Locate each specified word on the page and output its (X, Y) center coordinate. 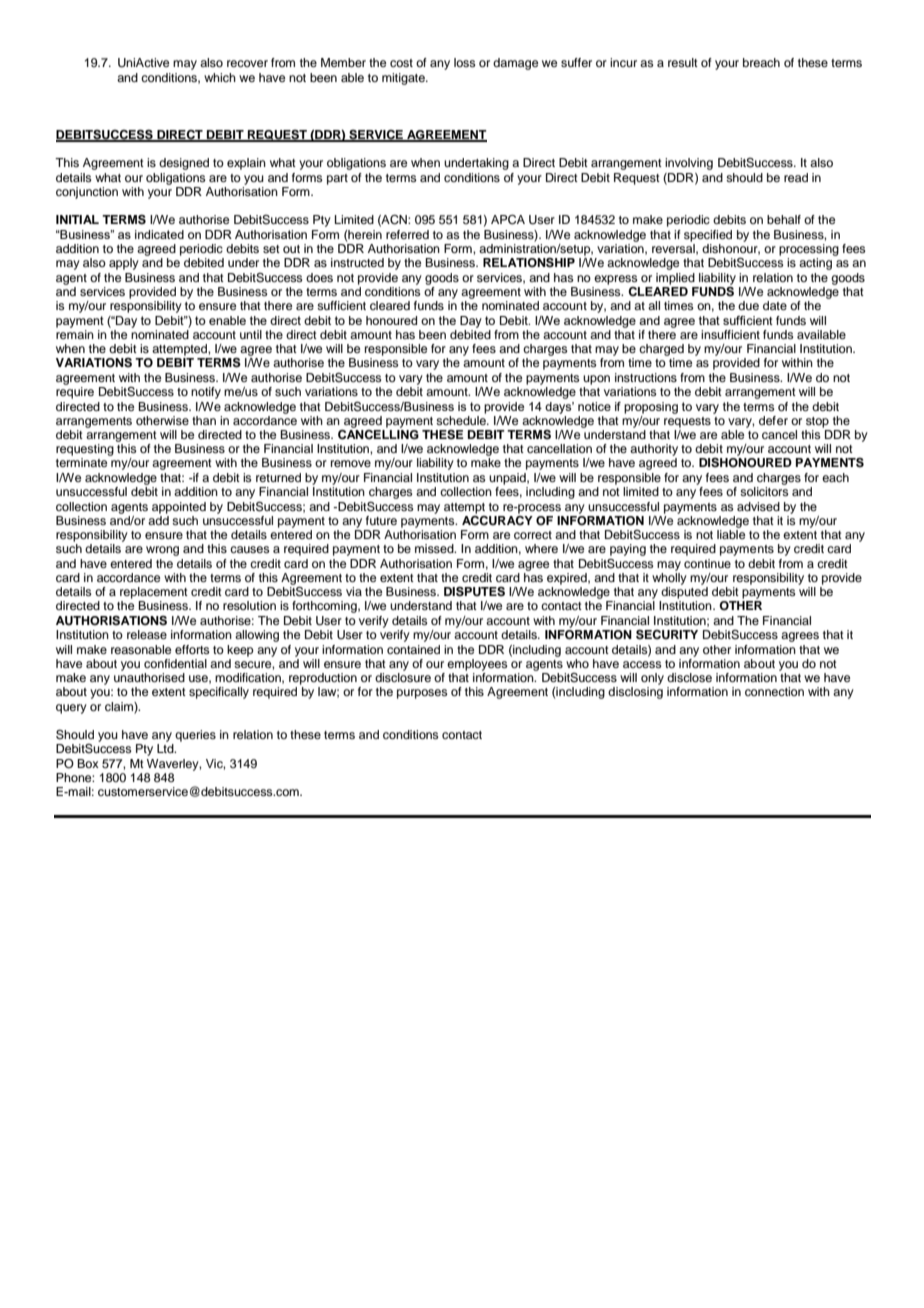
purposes (422, 694)
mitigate (404, 79)
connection (774, 691)
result (683, 62)
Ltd (166, 748)
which (220, 77)
